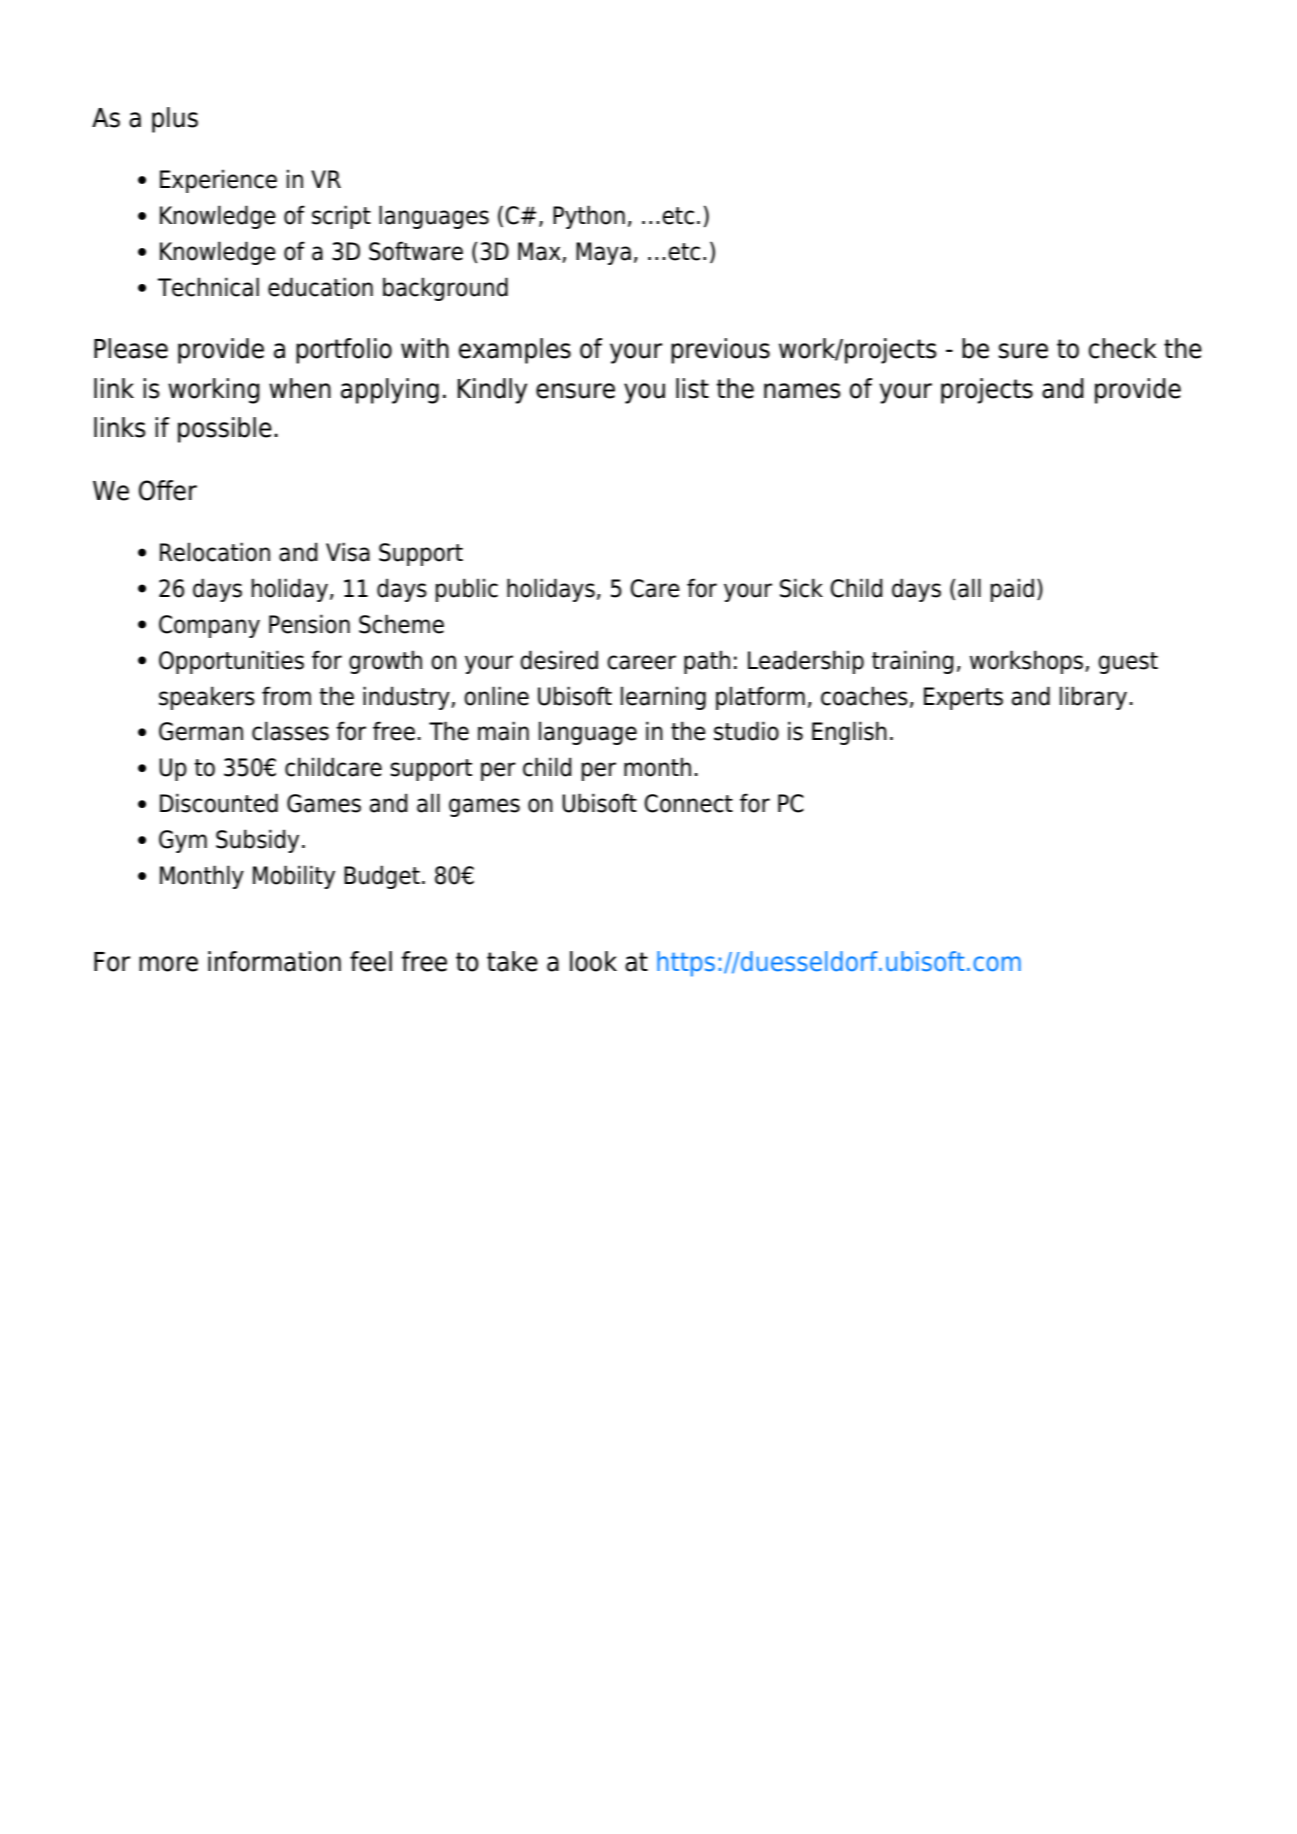 This document has height=1834, width=1297. I want to click on Relocation, so click(215, 552).
